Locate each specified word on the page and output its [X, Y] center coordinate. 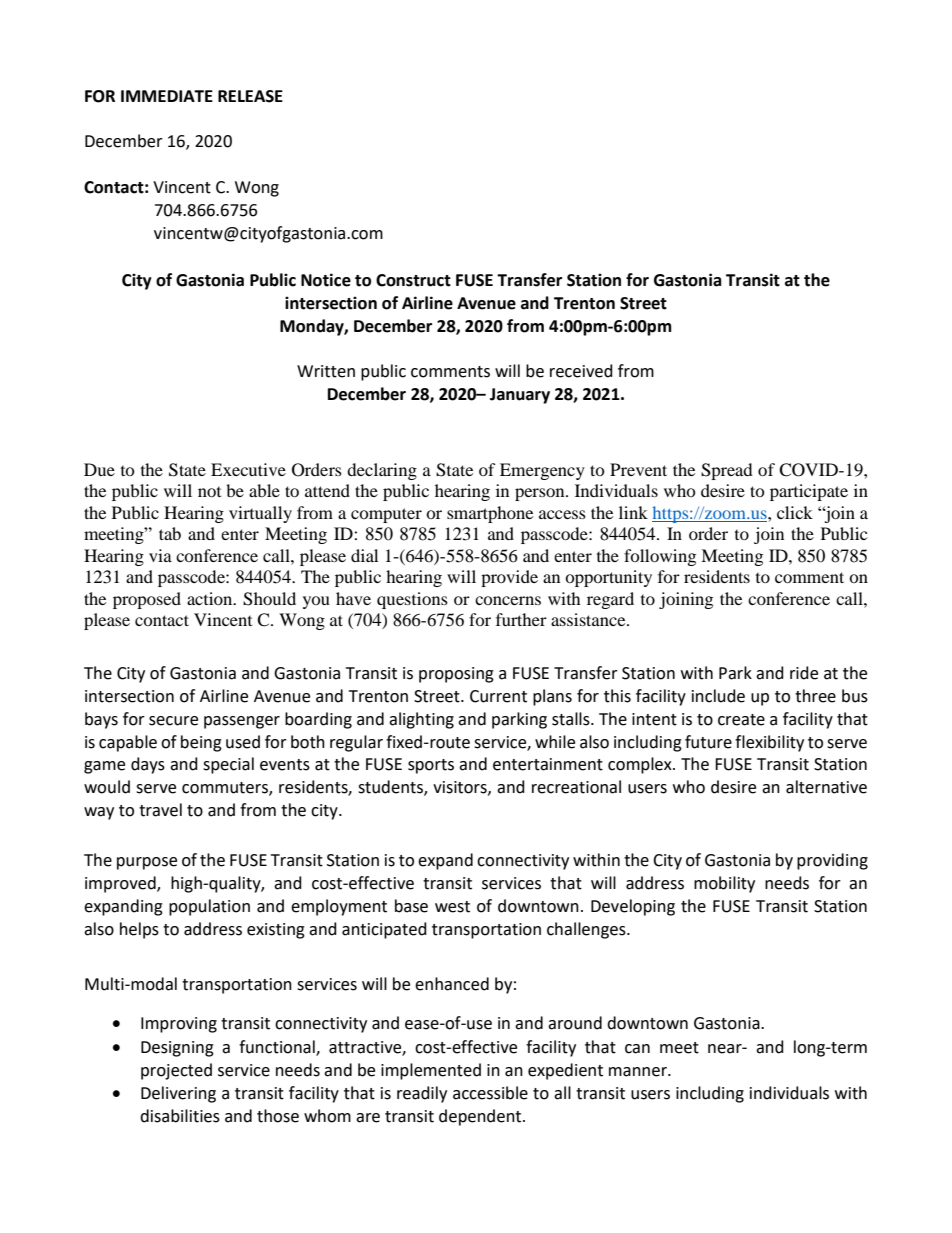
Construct [413, 280]
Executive [248, 469]
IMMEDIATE [167, 96]
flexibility [769, 743]
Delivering [178, 1094]
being [201, 743]
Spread [727, 471]
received [581, 371]
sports [431, 766]
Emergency [542, 471]
